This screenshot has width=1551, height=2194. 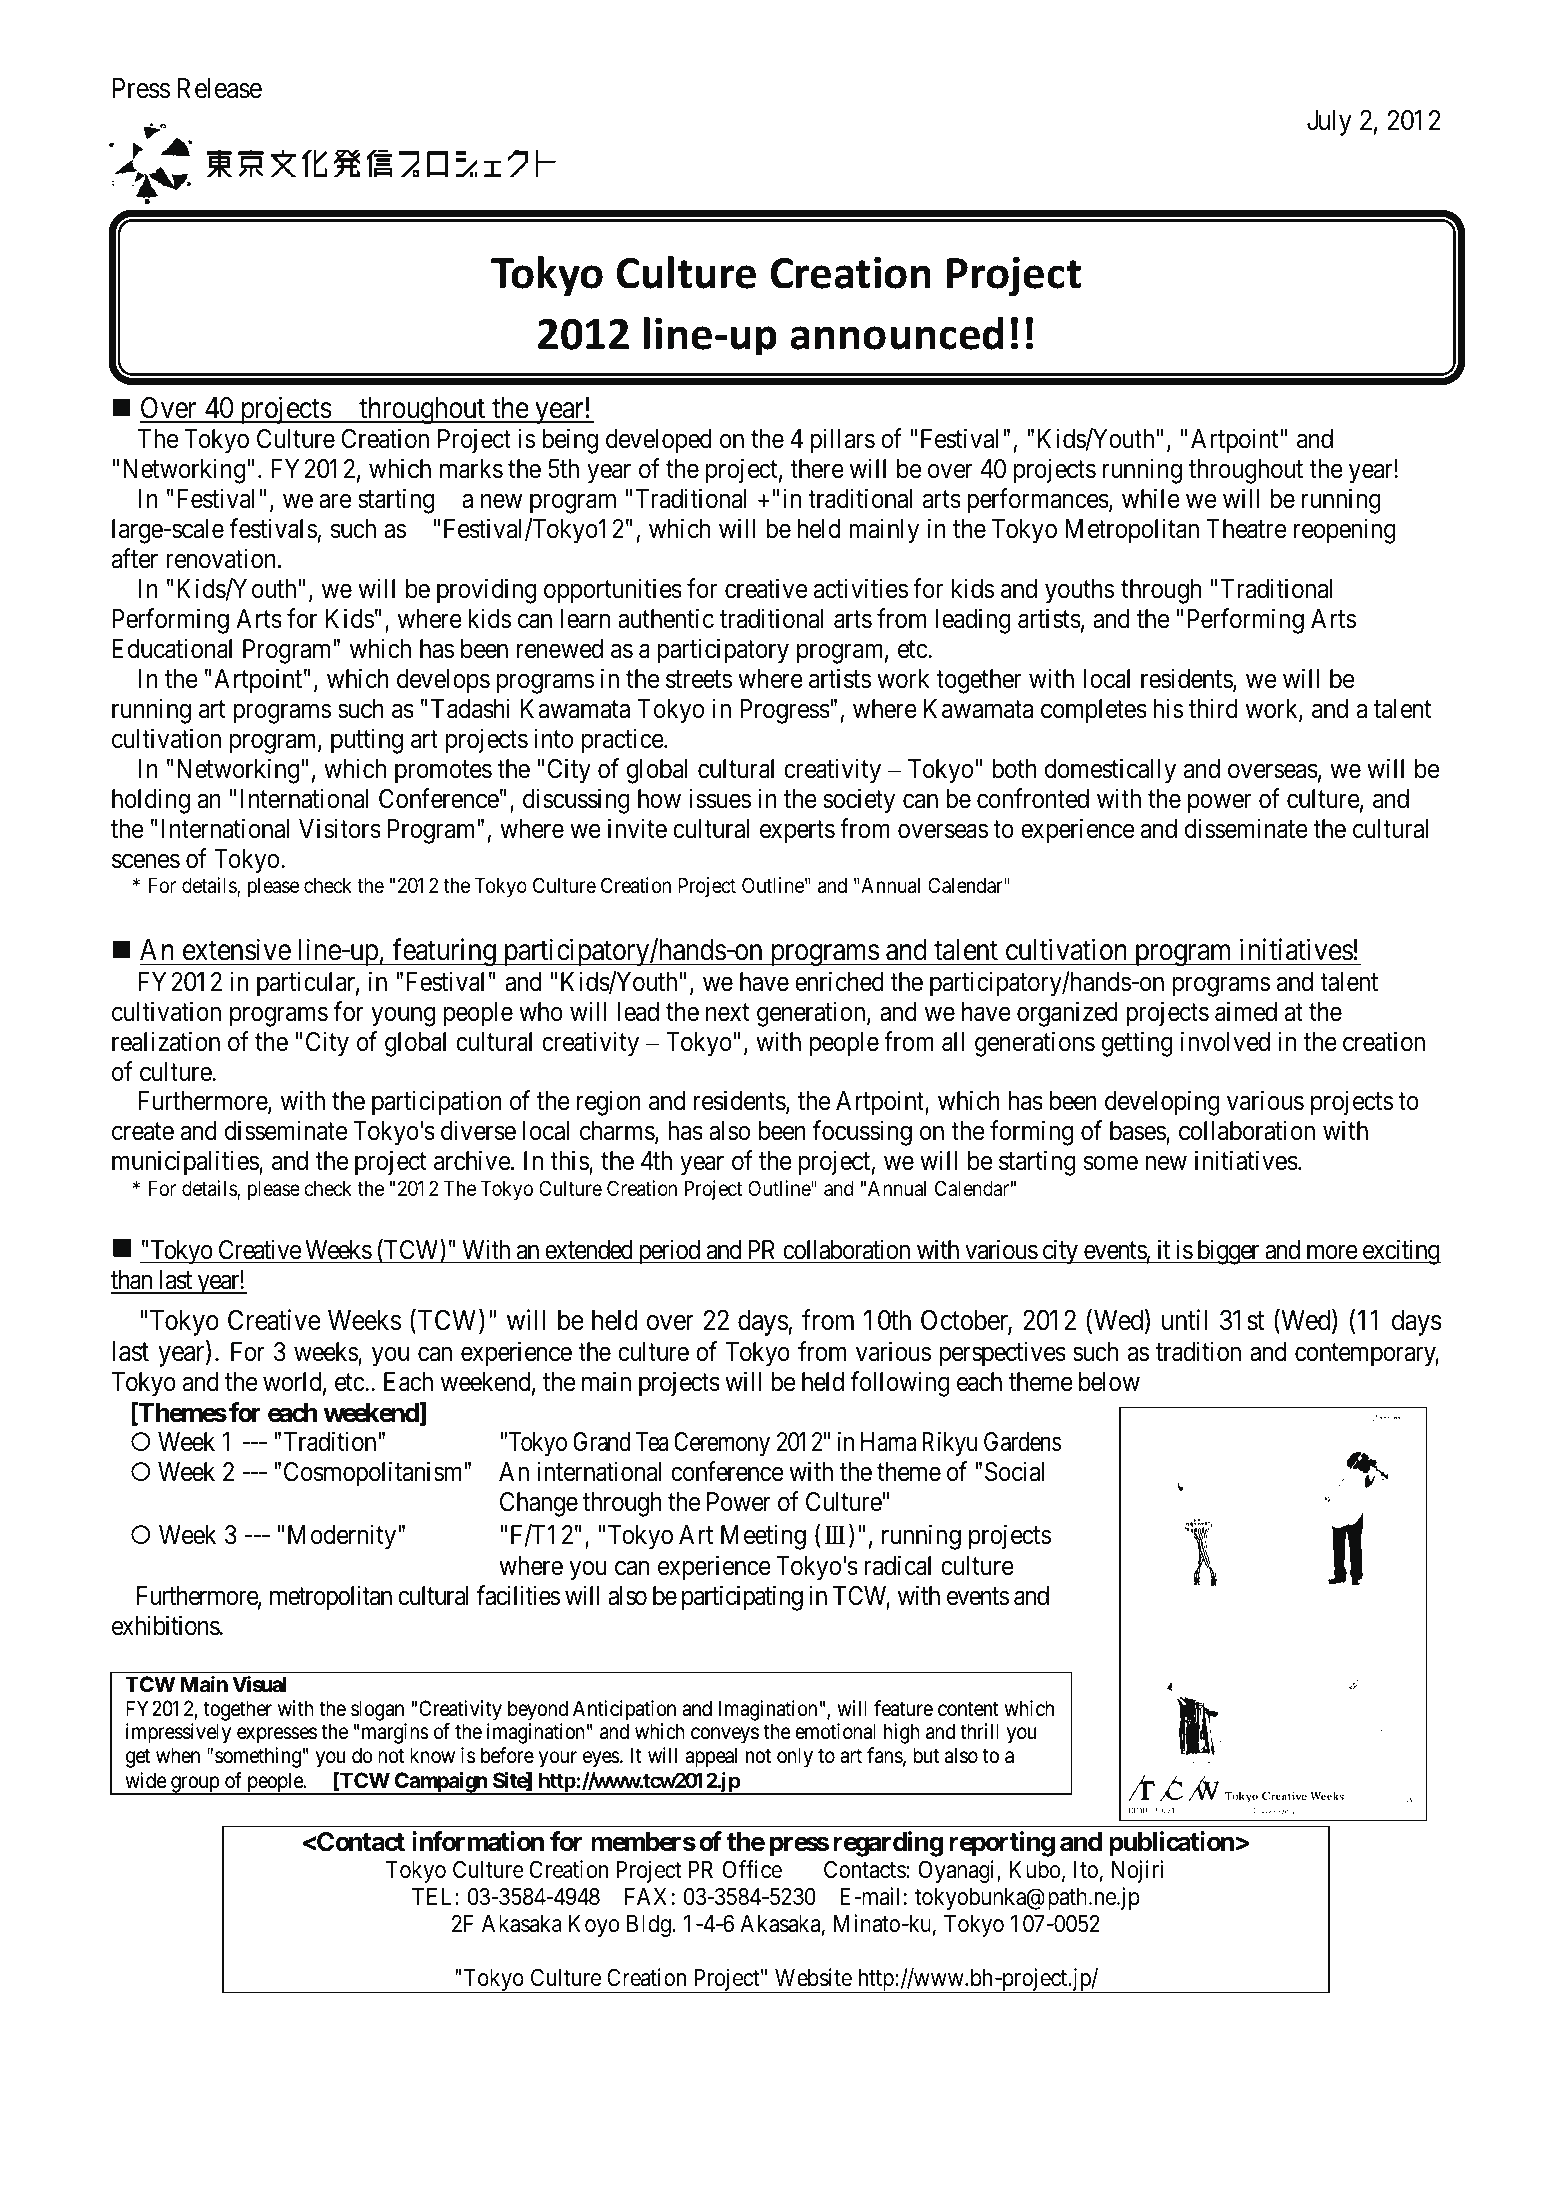 I want to click on municipalities, so click(x=186, y=1163).
